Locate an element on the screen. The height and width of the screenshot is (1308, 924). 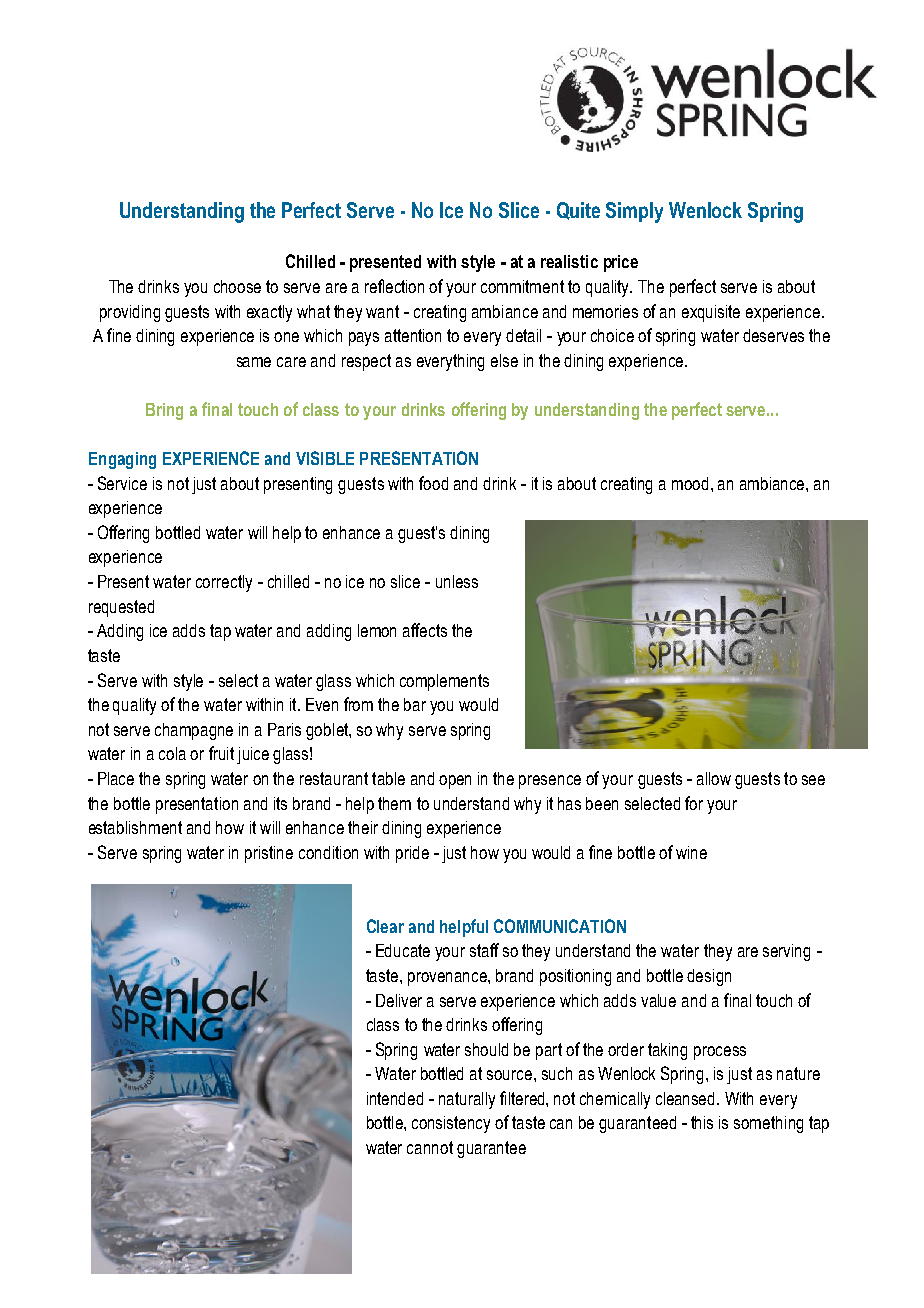
wine is located at coordinates (691, 852).
